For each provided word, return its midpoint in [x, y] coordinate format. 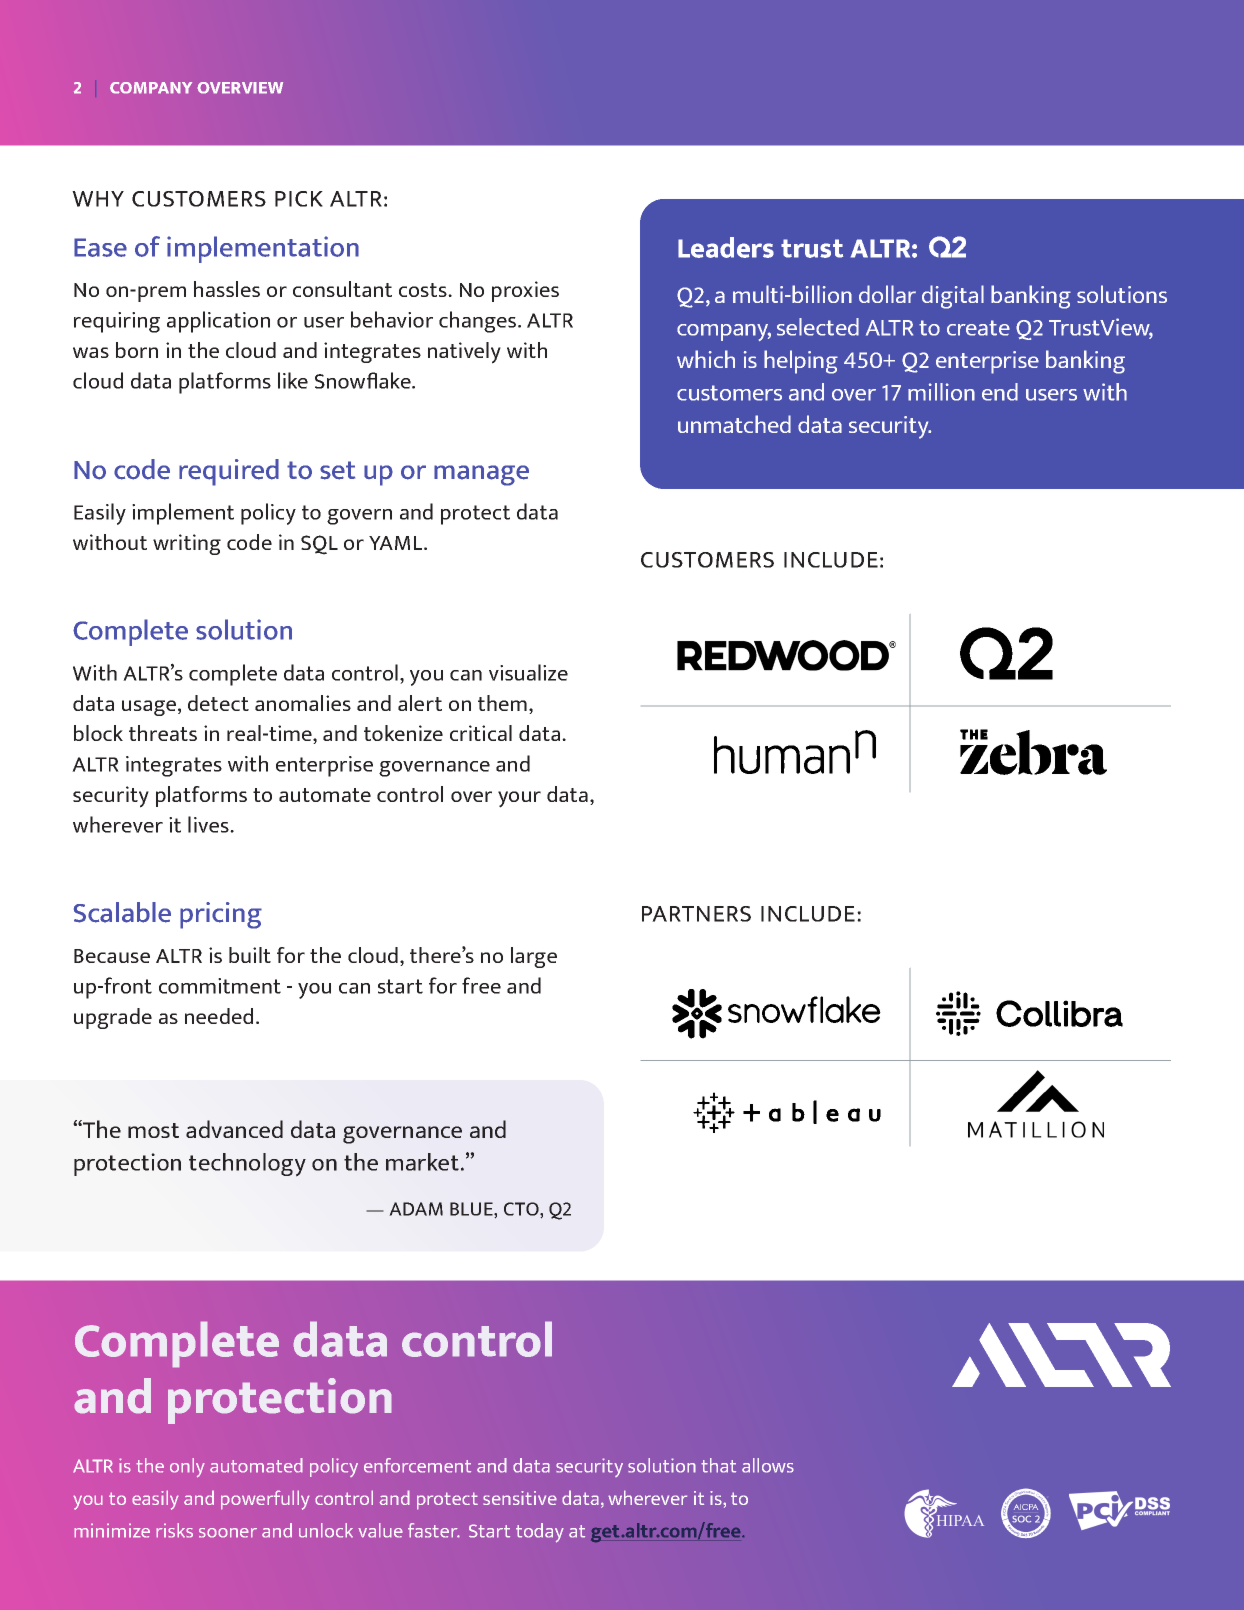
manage [481, 475]
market [422, 1162]
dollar [887, 294]
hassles [227, 289]
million [941, 392]
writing [187, 544]
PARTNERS [696, 914]
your [519, 799]
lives [209, 824]
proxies [525, 291]
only [187, 1468]
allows [768, 1465]
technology [247, 1165]
